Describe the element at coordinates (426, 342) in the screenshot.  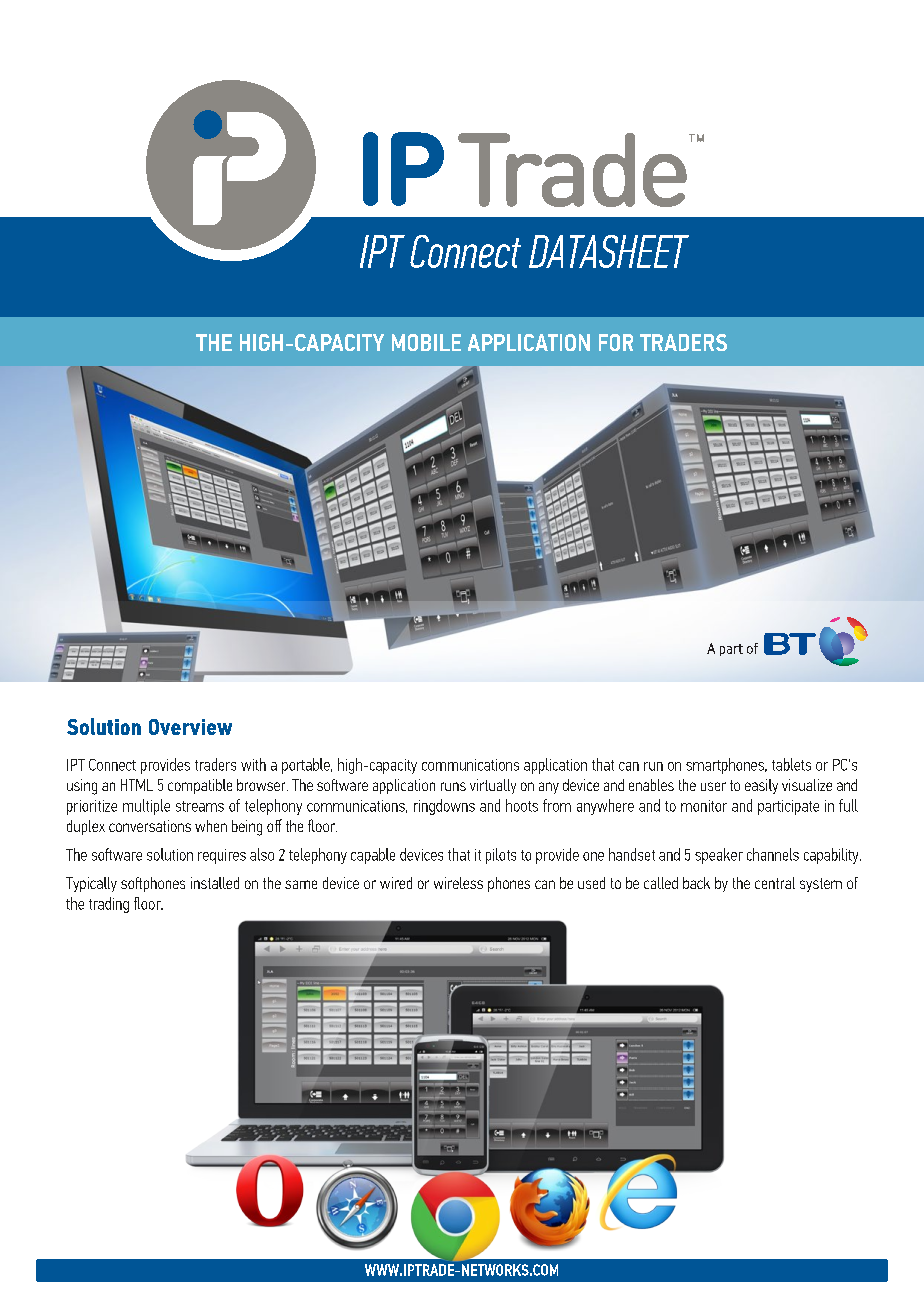
I see `MOBILE` at that location.
